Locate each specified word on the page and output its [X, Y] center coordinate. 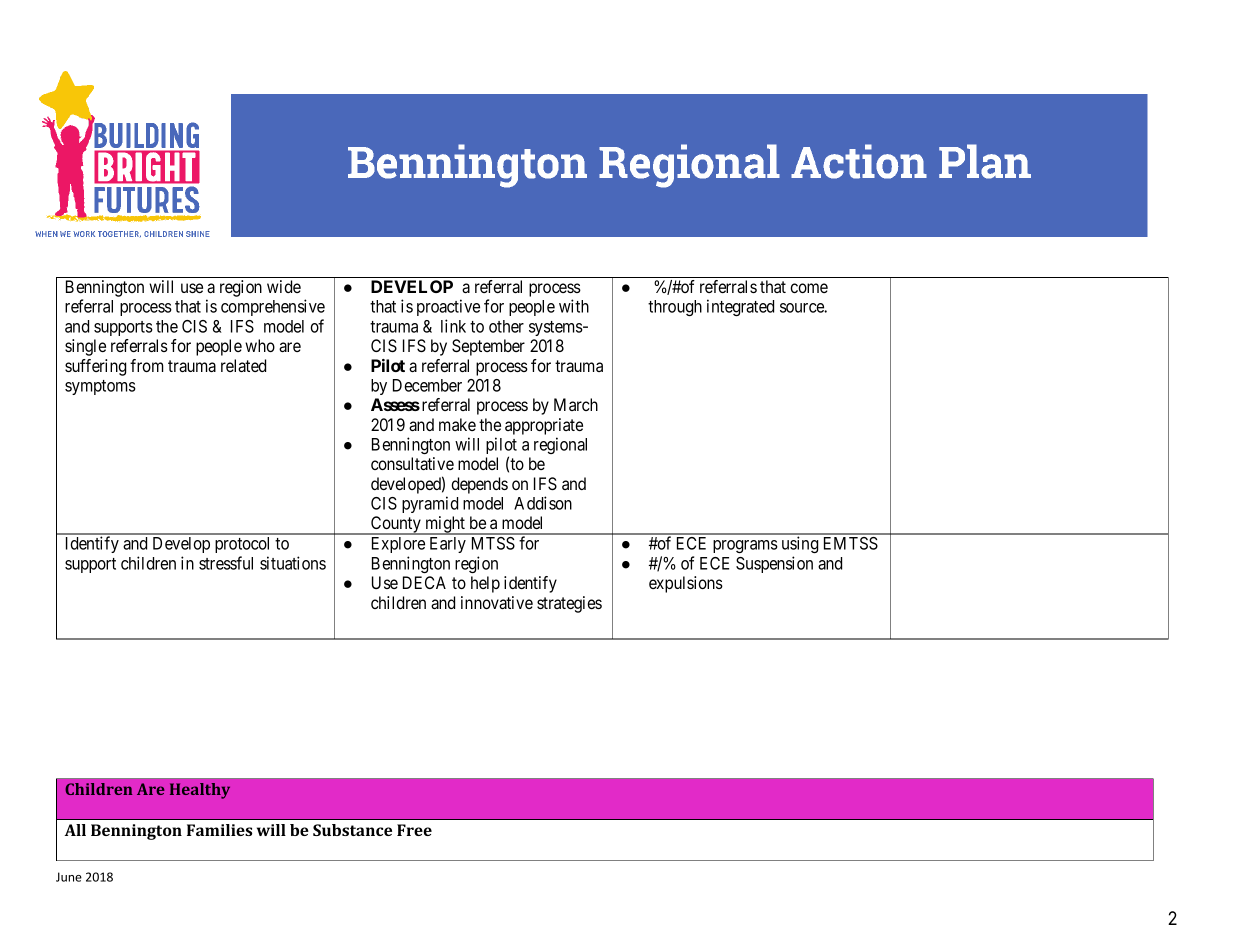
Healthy [200, 791]
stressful [226, 563]
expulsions [686, 584]
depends [479, 485]
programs [745, 546]
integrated [740, 307]
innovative [497, 602]
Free [414, 830]
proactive [448, 307]
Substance [352, 830]
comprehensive [273, 307]
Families [219, 830]
